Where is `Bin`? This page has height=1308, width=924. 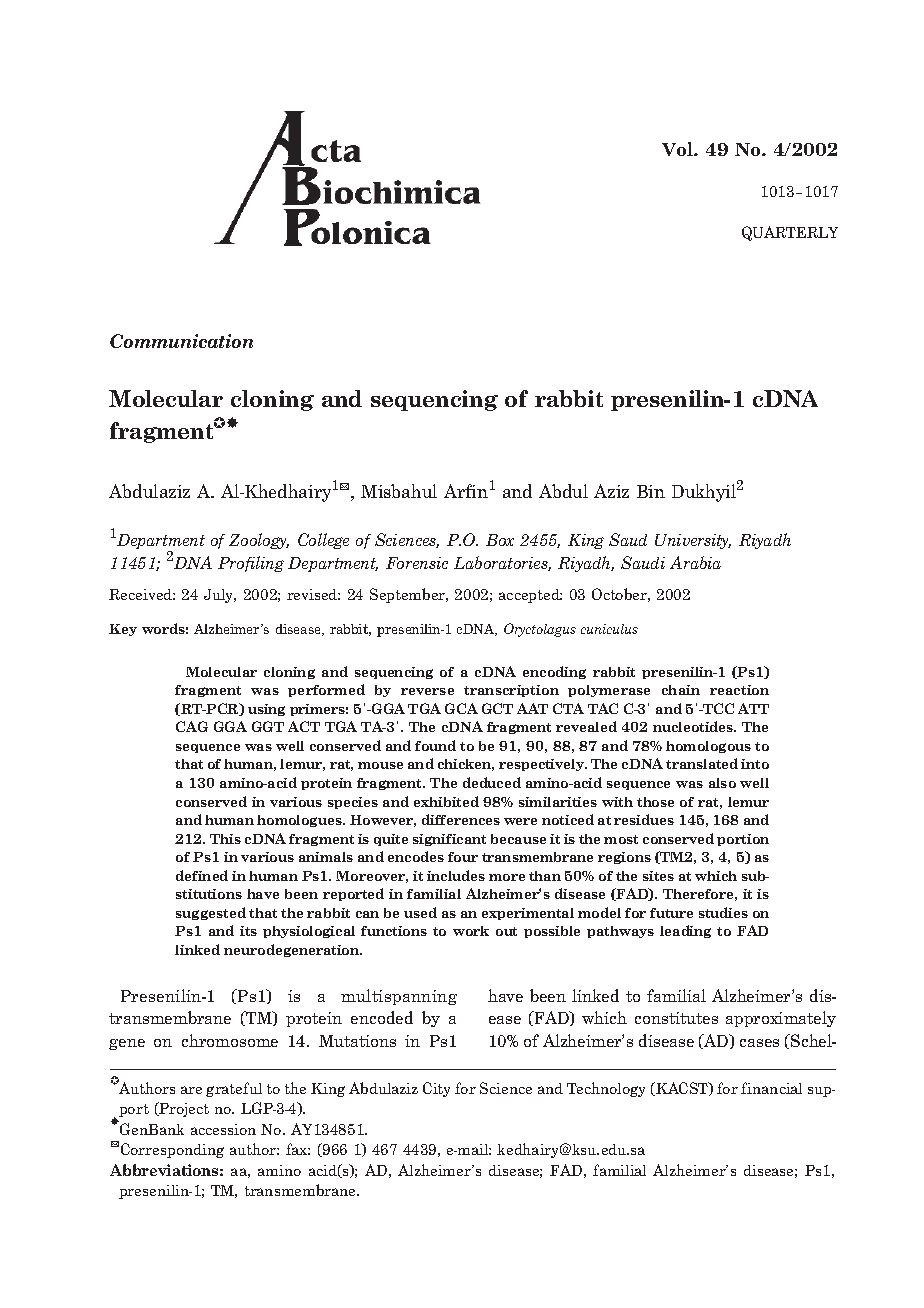 Bin is located at coordinates (651, 491).
